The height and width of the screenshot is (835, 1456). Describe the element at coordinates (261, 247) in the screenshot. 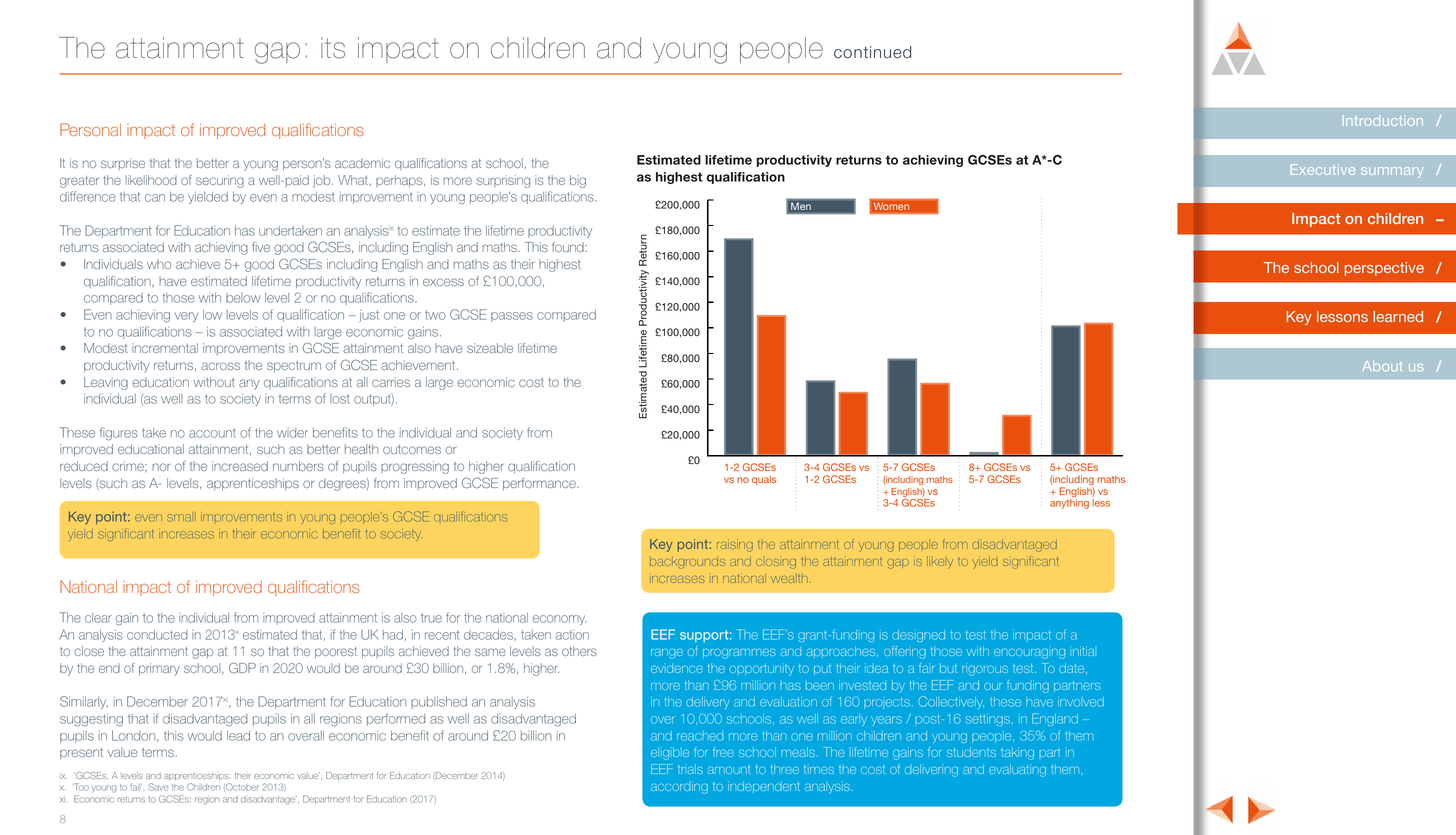

I see `five` at that location.
